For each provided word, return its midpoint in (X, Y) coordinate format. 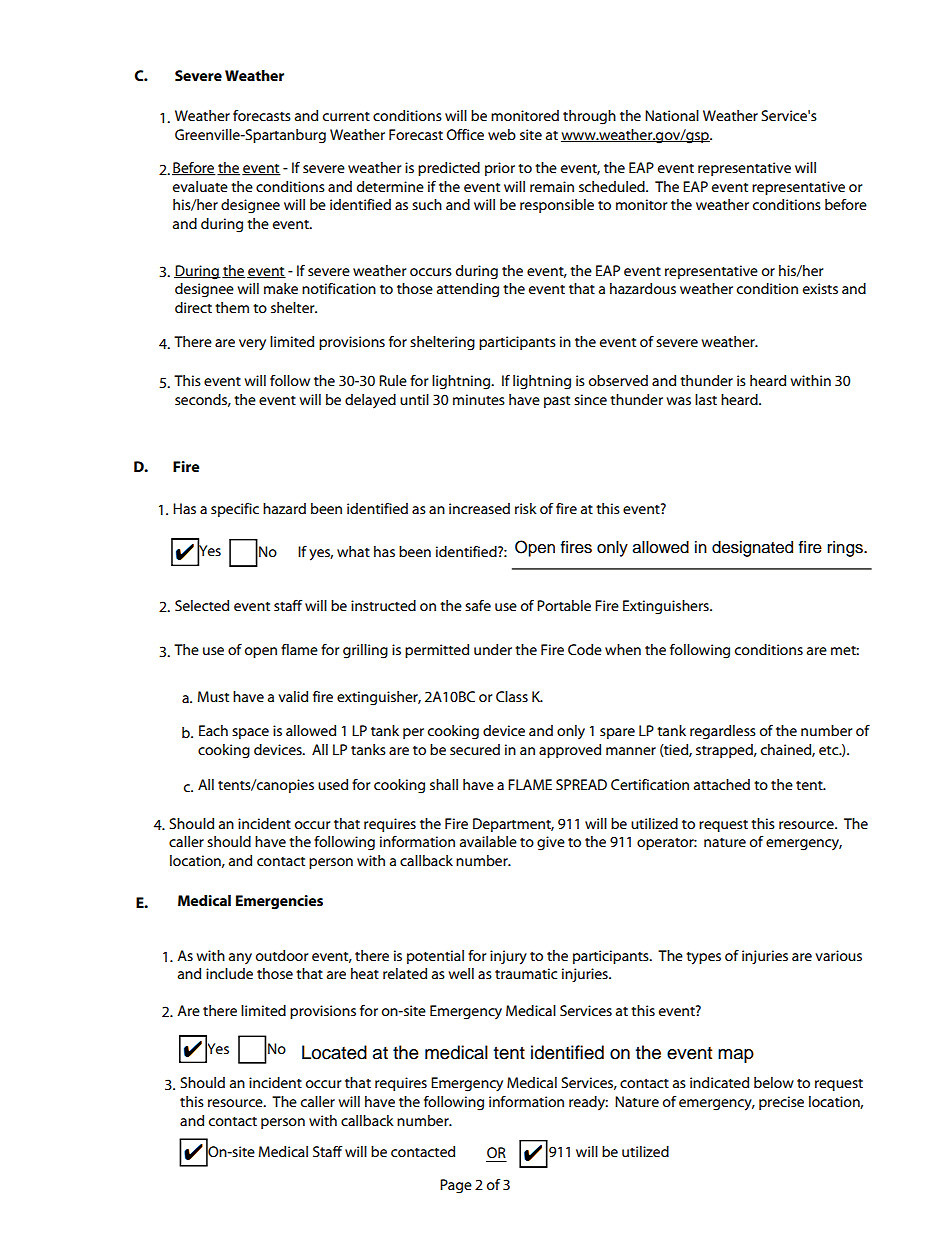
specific (235, 510)
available (488, 841)
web (502, 134)
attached (722, 784)
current (346, 116)
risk (526, 508)
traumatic (526, 973)
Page (456, 1186)
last (706, 399)
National (672, 115)
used (333, 784)
